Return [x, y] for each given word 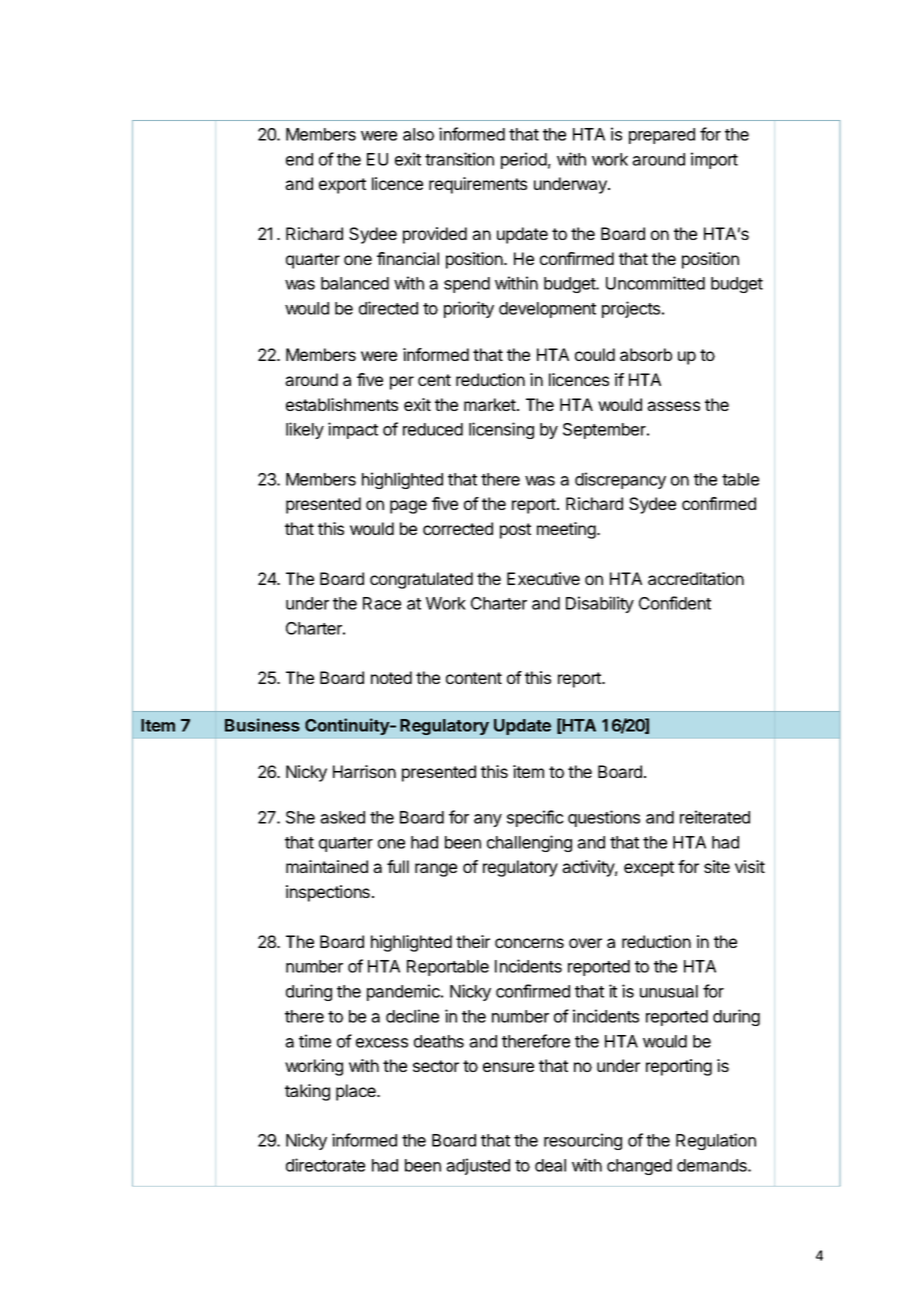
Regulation [716, 1141]
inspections [328, 893]
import [714, 160]
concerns [529, 943]
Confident [675, 603]
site [717, 866]
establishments [342, 404]
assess [673, 406]
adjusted [478, 1166]
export [342, 186]
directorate [325, 1165]
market [491, 404]
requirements [478, 185]
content [474, 678]
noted [391, 677]
